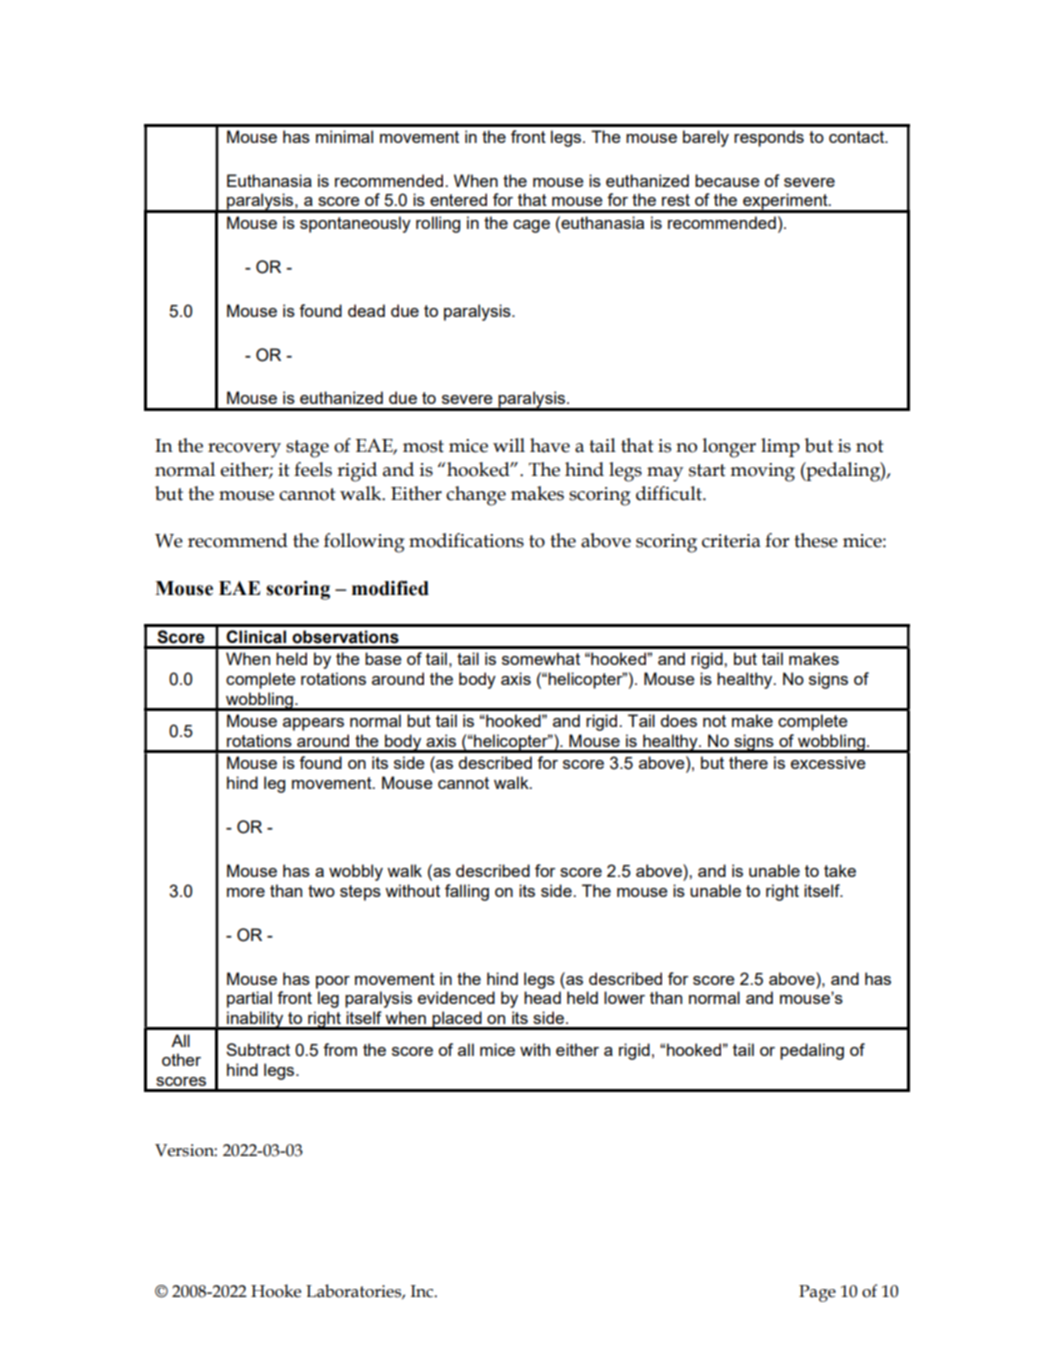 This image has height=1364, width=1054. I want to click on Inc, so click(423, 1291).
